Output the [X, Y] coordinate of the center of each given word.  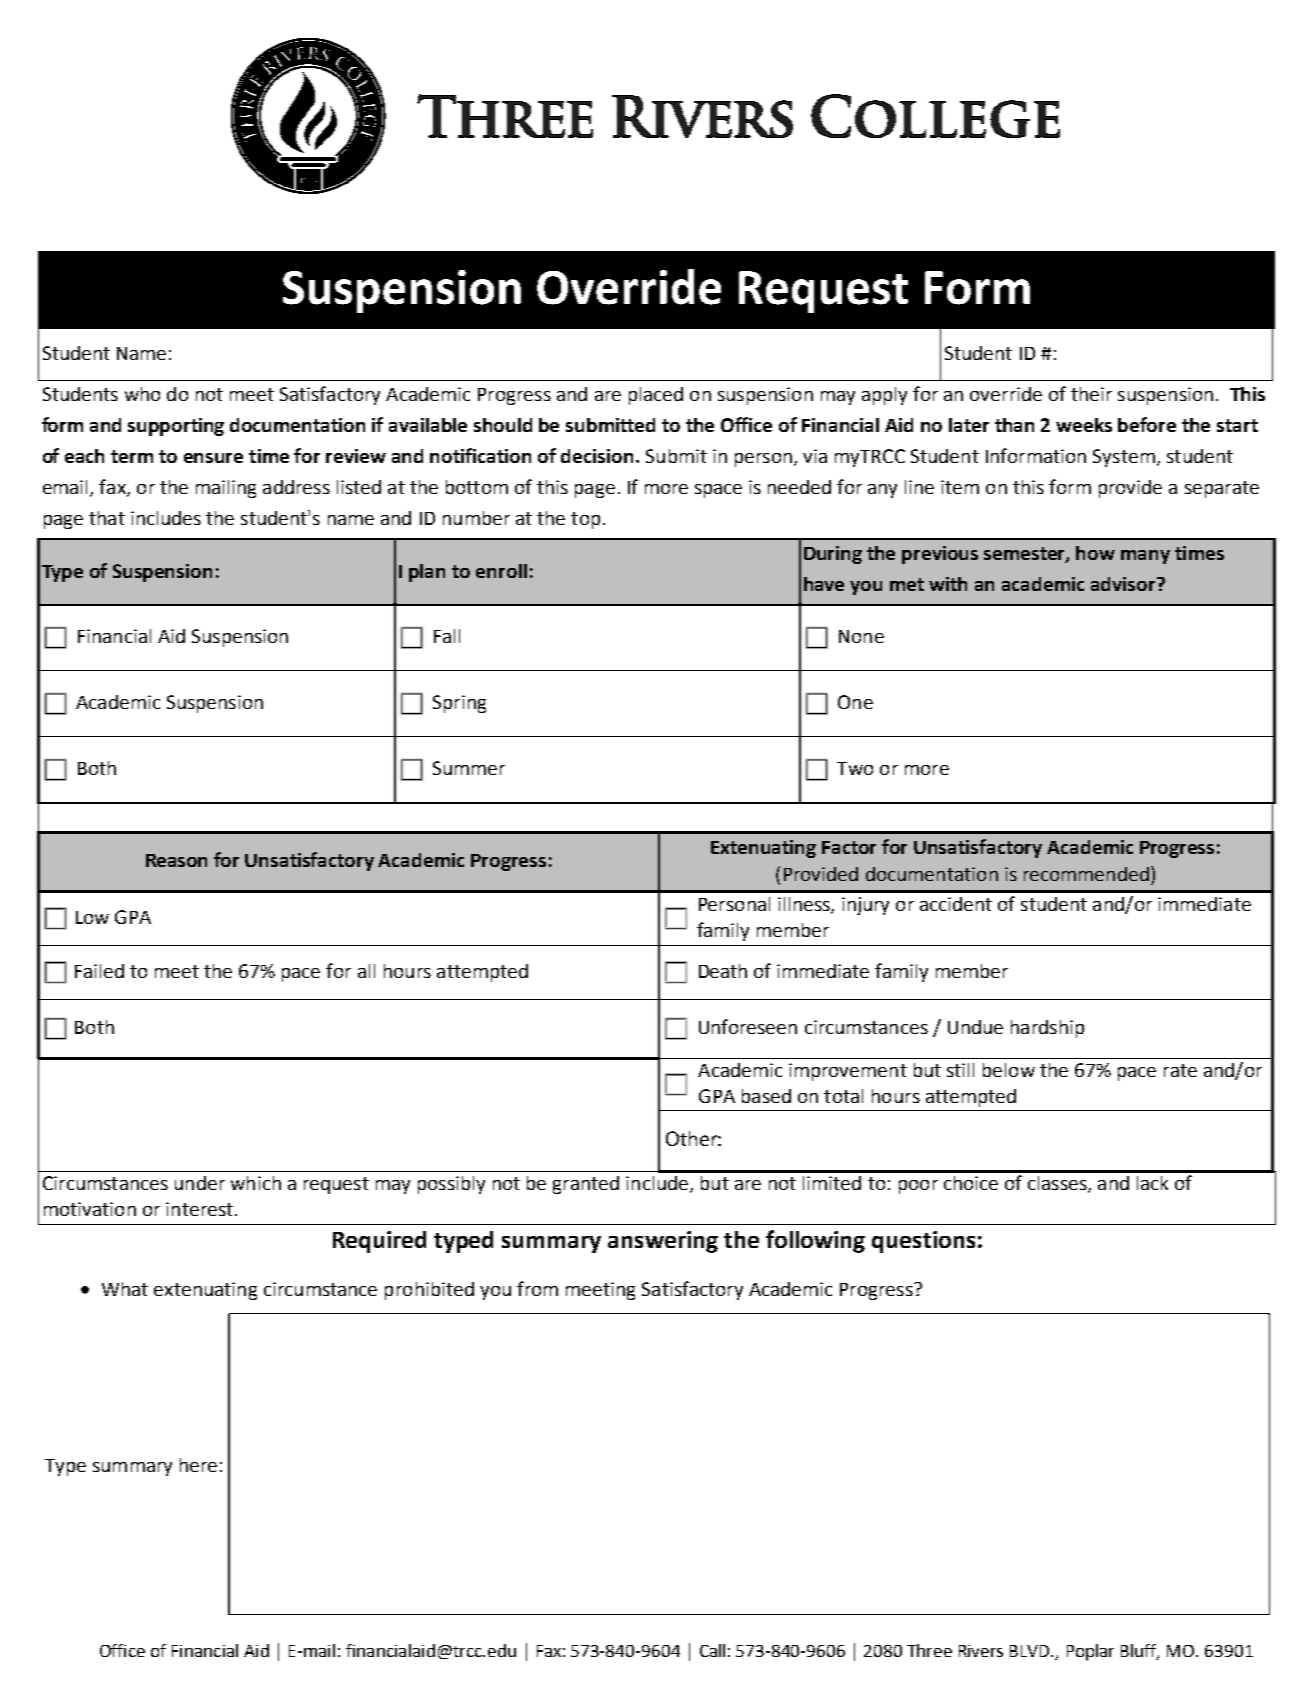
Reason [176, 860]
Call [712, 1650]
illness [805, 905]
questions [923, 1242]
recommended [1086, 874]
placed [656, 396]
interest [199, 1209]
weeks [1084, 425]
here [198, 1465]
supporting [176, 427]
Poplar [1090, 1652]
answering [663, 1242]
